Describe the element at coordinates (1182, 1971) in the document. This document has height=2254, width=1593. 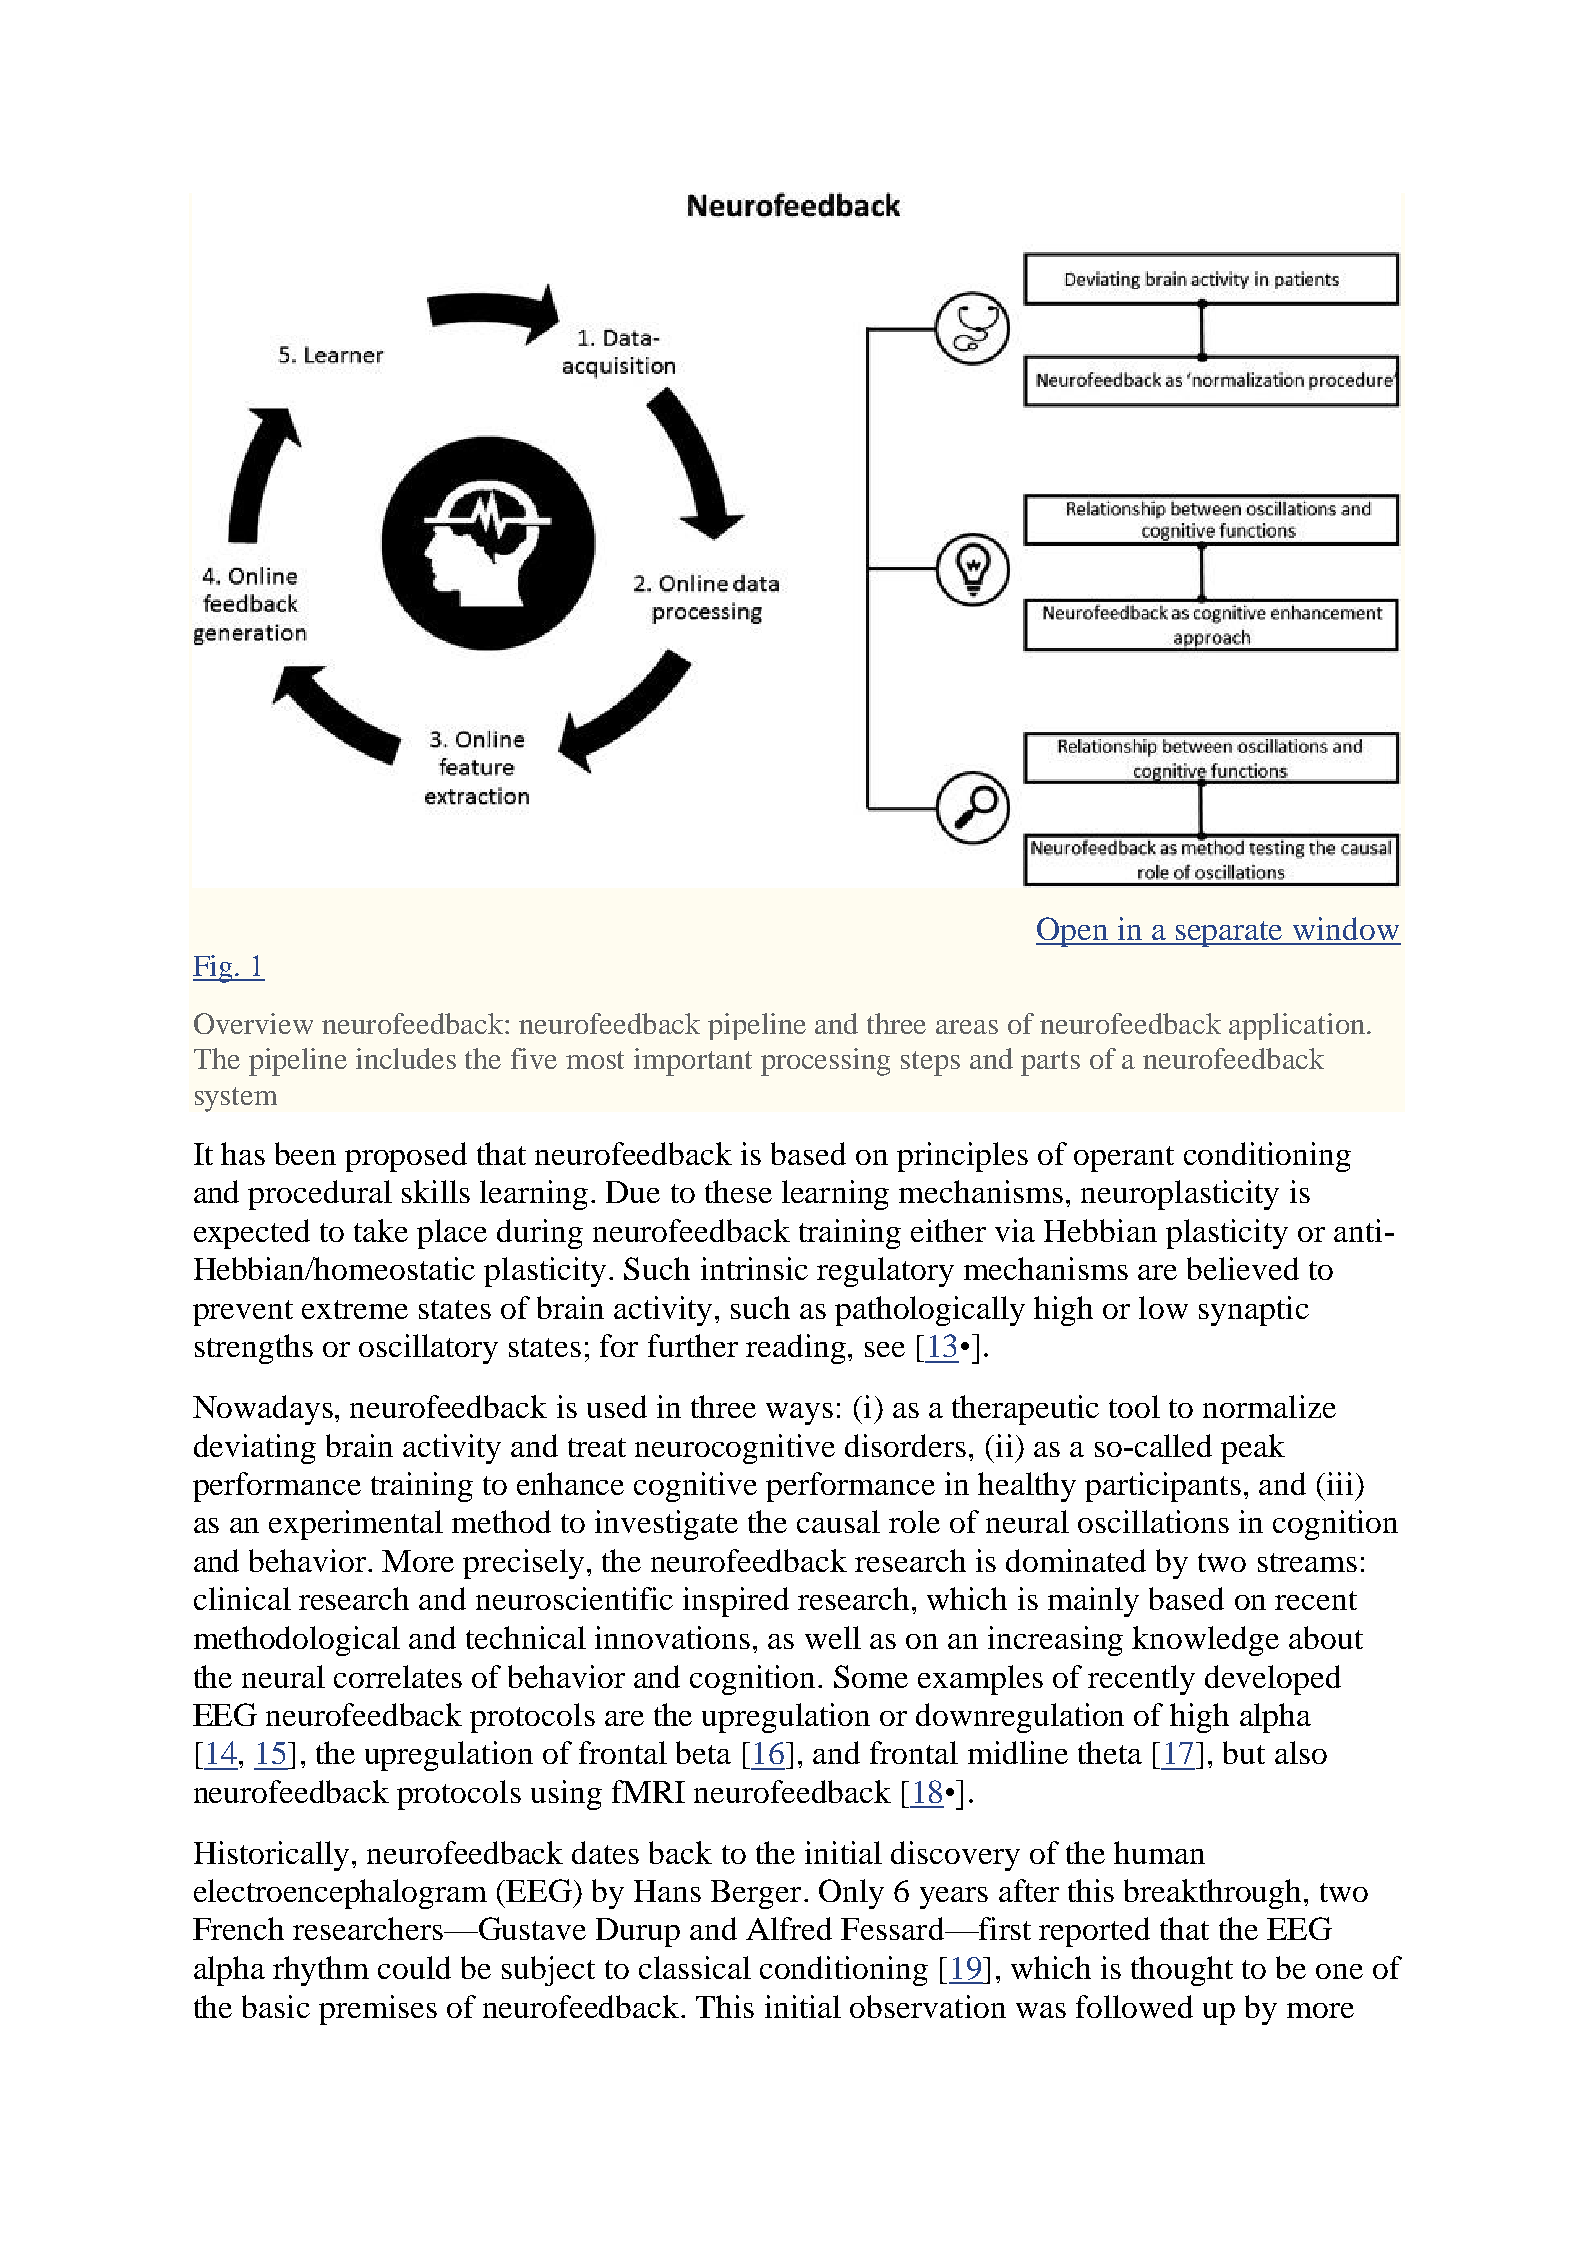
I see `thought` at that location.
